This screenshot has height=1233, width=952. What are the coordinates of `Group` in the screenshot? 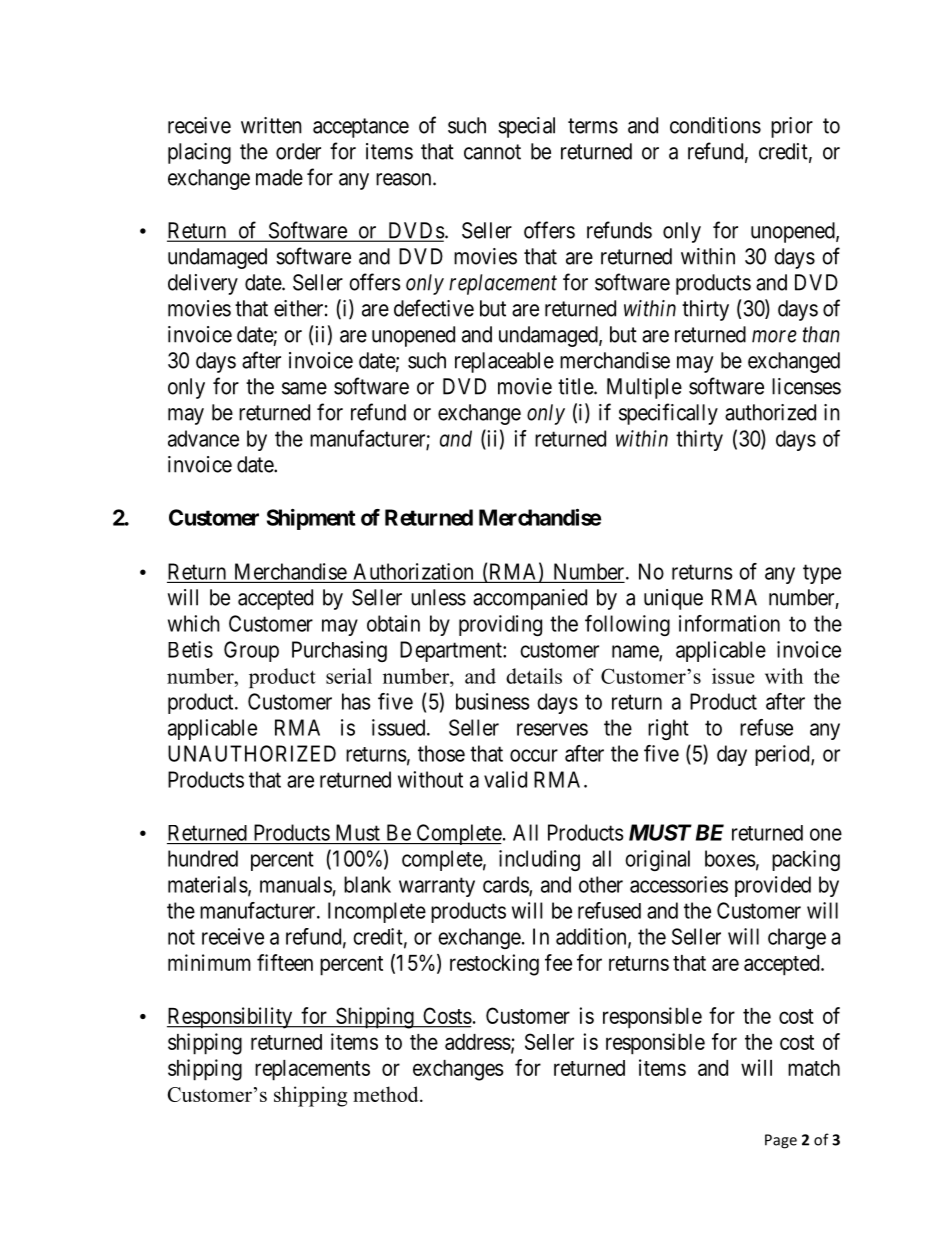 It's located at (251, 651).
